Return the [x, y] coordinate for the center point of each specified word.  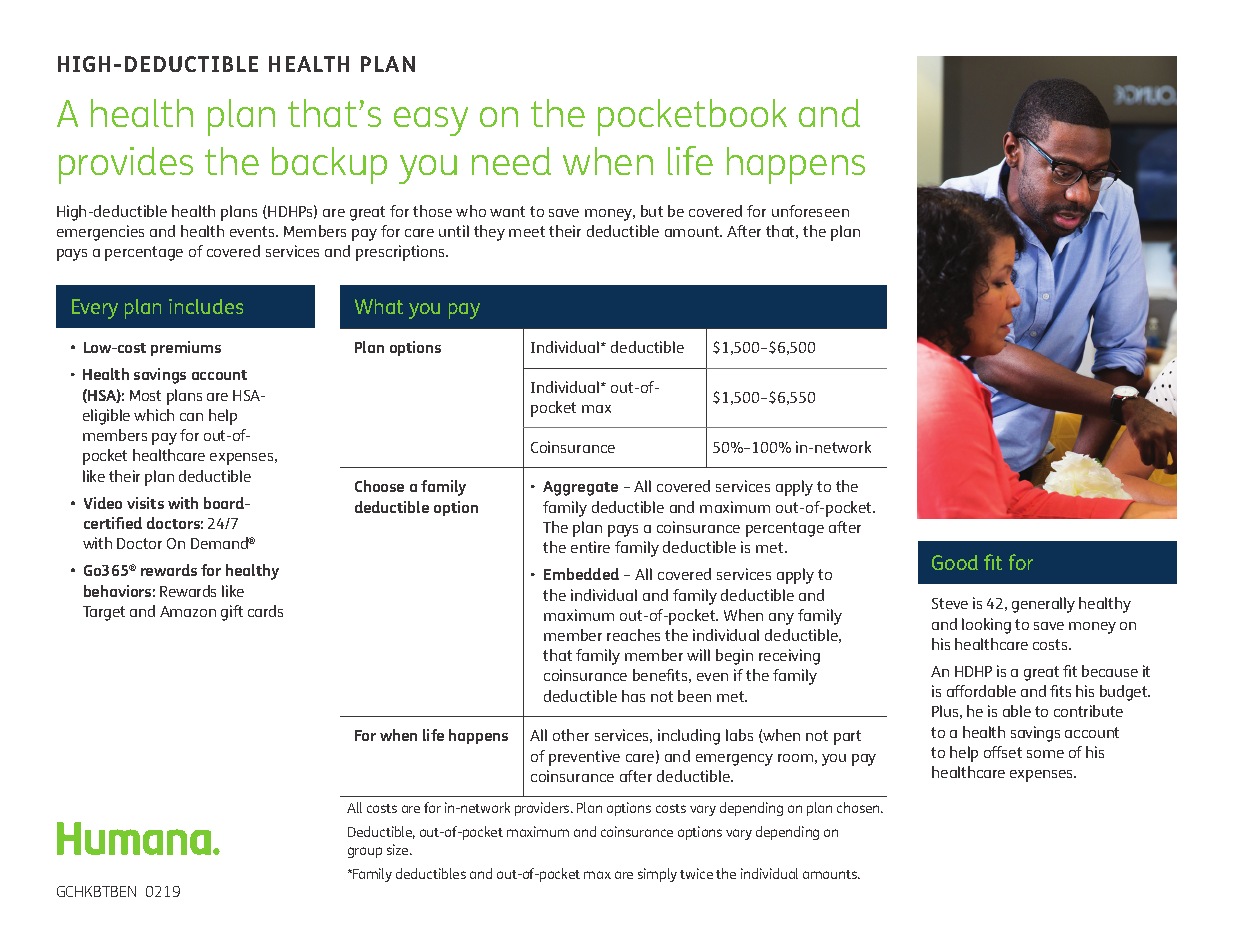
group [365, 852]
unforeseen [810, 211]
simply [657, 875]
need [511, 161]
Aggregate [580, 488]
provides [126, 165]
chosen [860, 807]
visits [145, 503]
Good [955, 562]
